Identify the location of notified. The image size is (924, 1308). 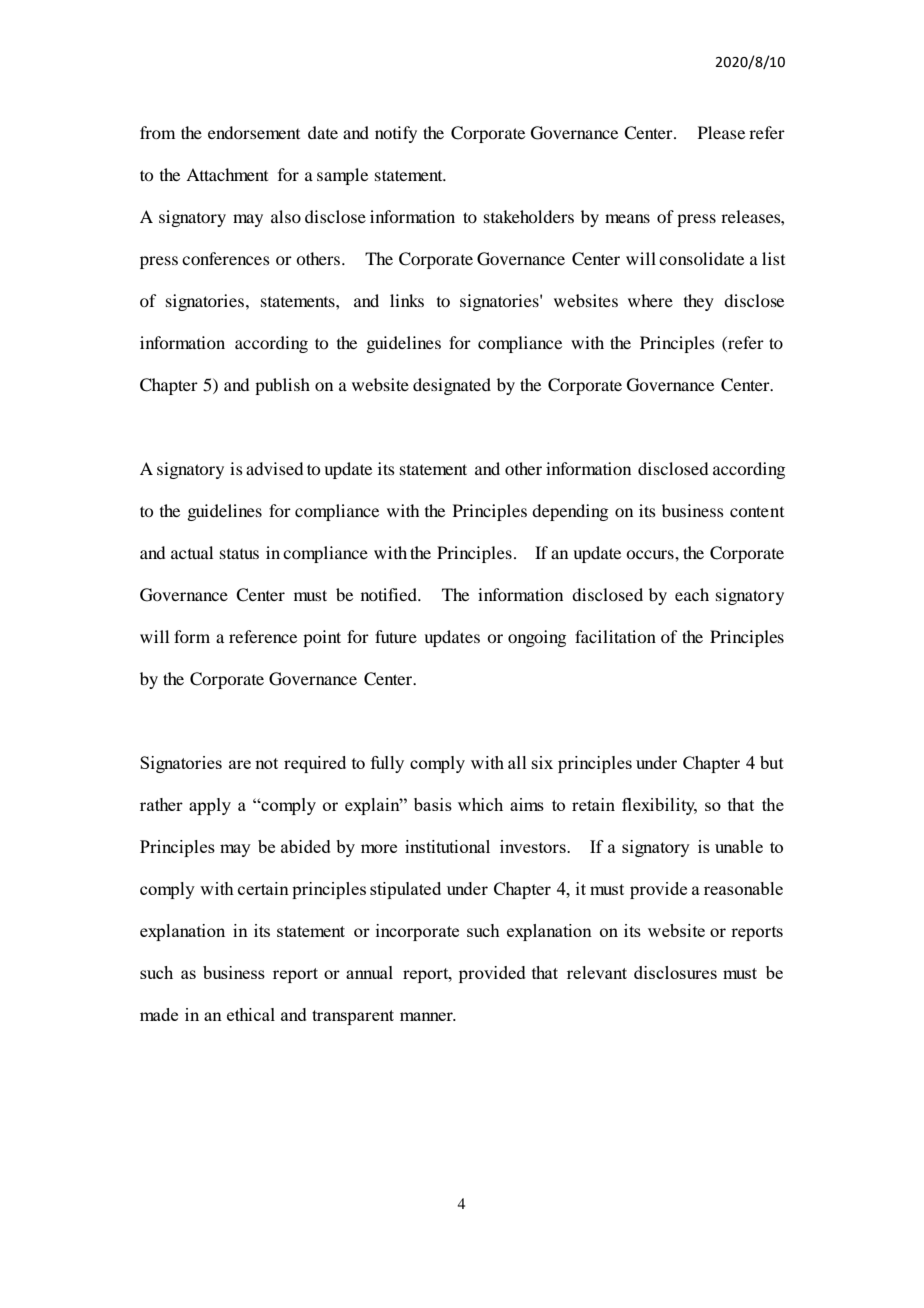
(390, 594).
